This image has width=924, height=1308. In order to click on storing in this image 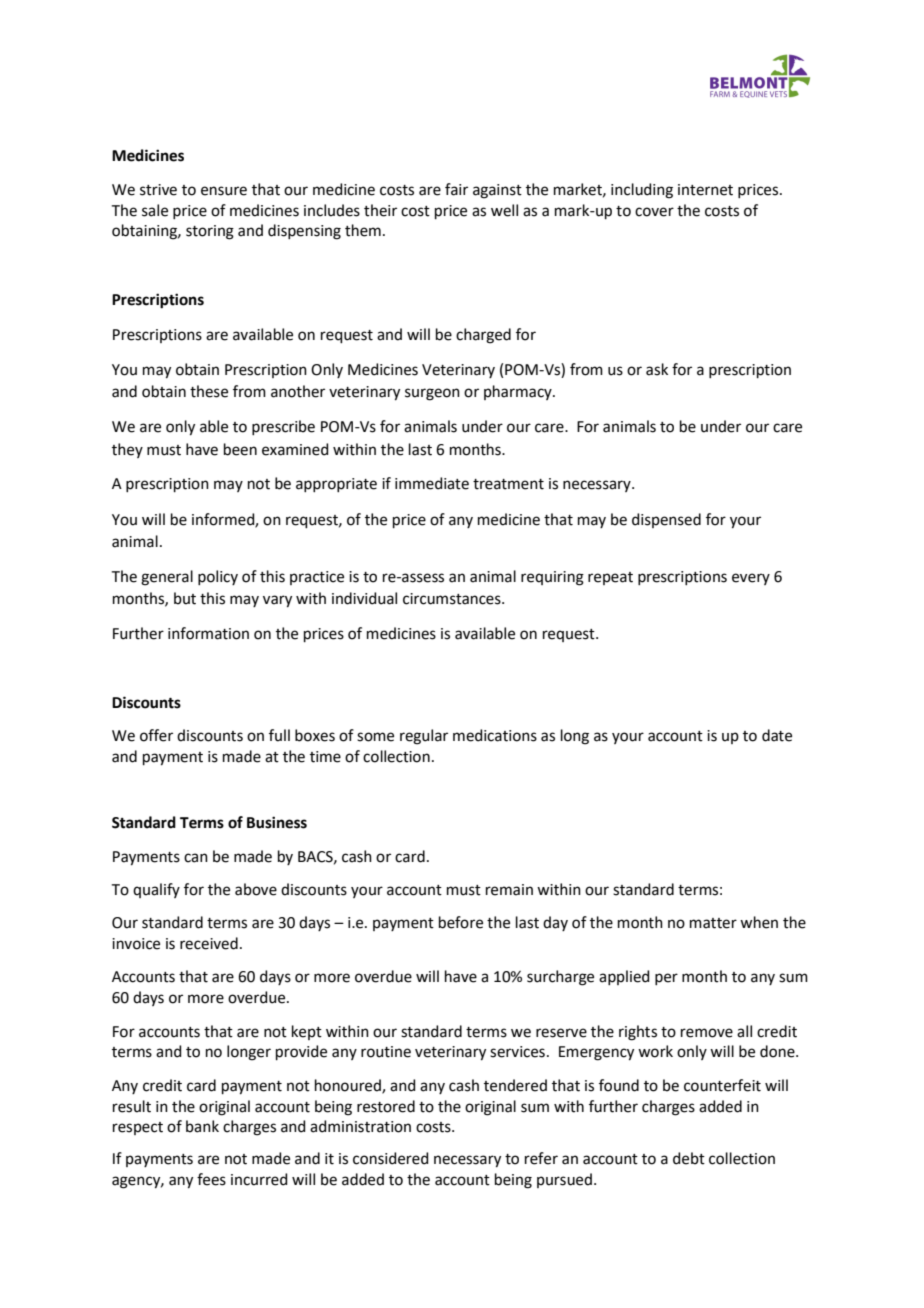, I will do `click(210, 232)`.
